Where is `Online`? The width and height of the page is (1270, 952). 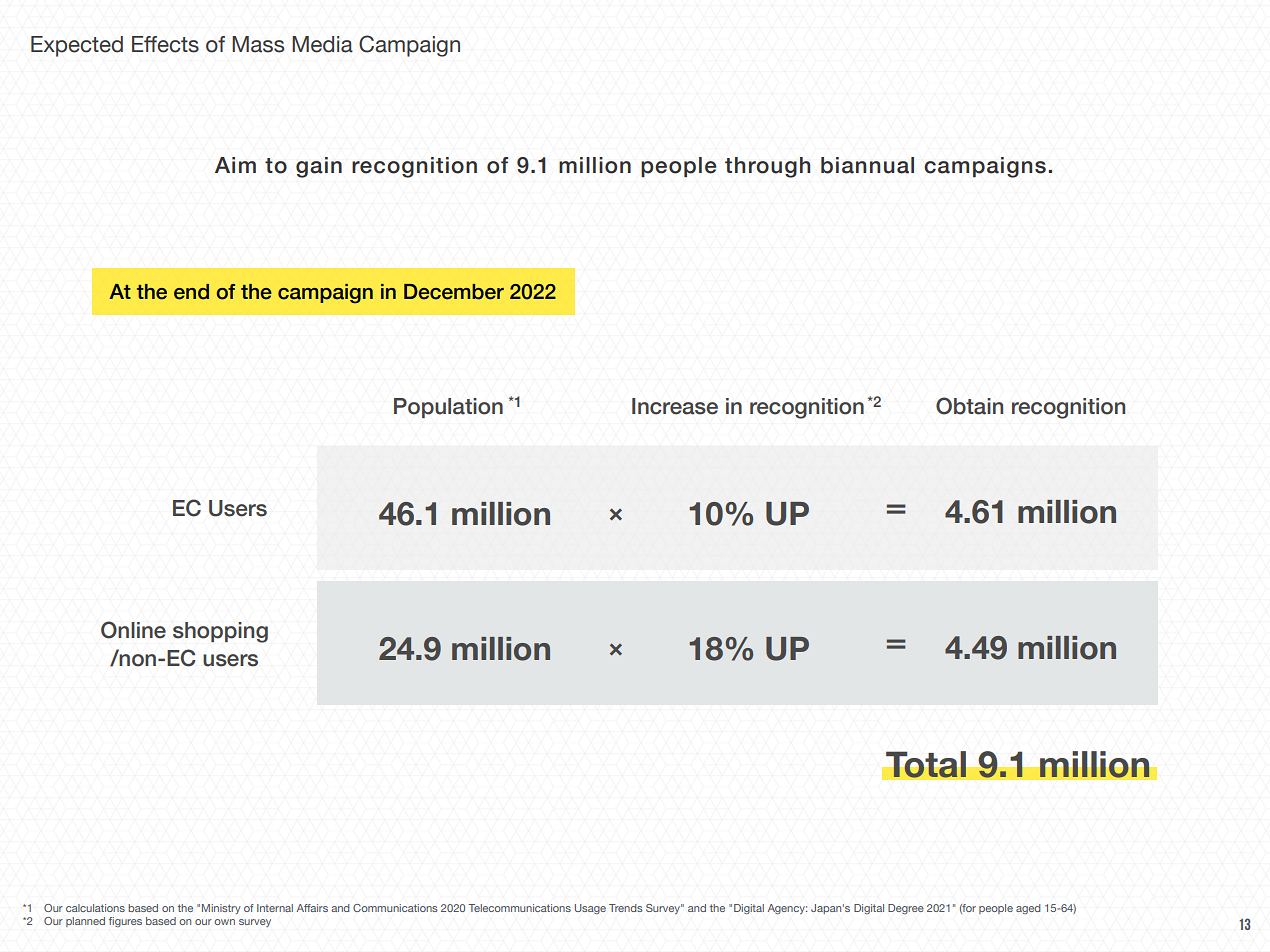
Online is located at coordinates (133, 630).
